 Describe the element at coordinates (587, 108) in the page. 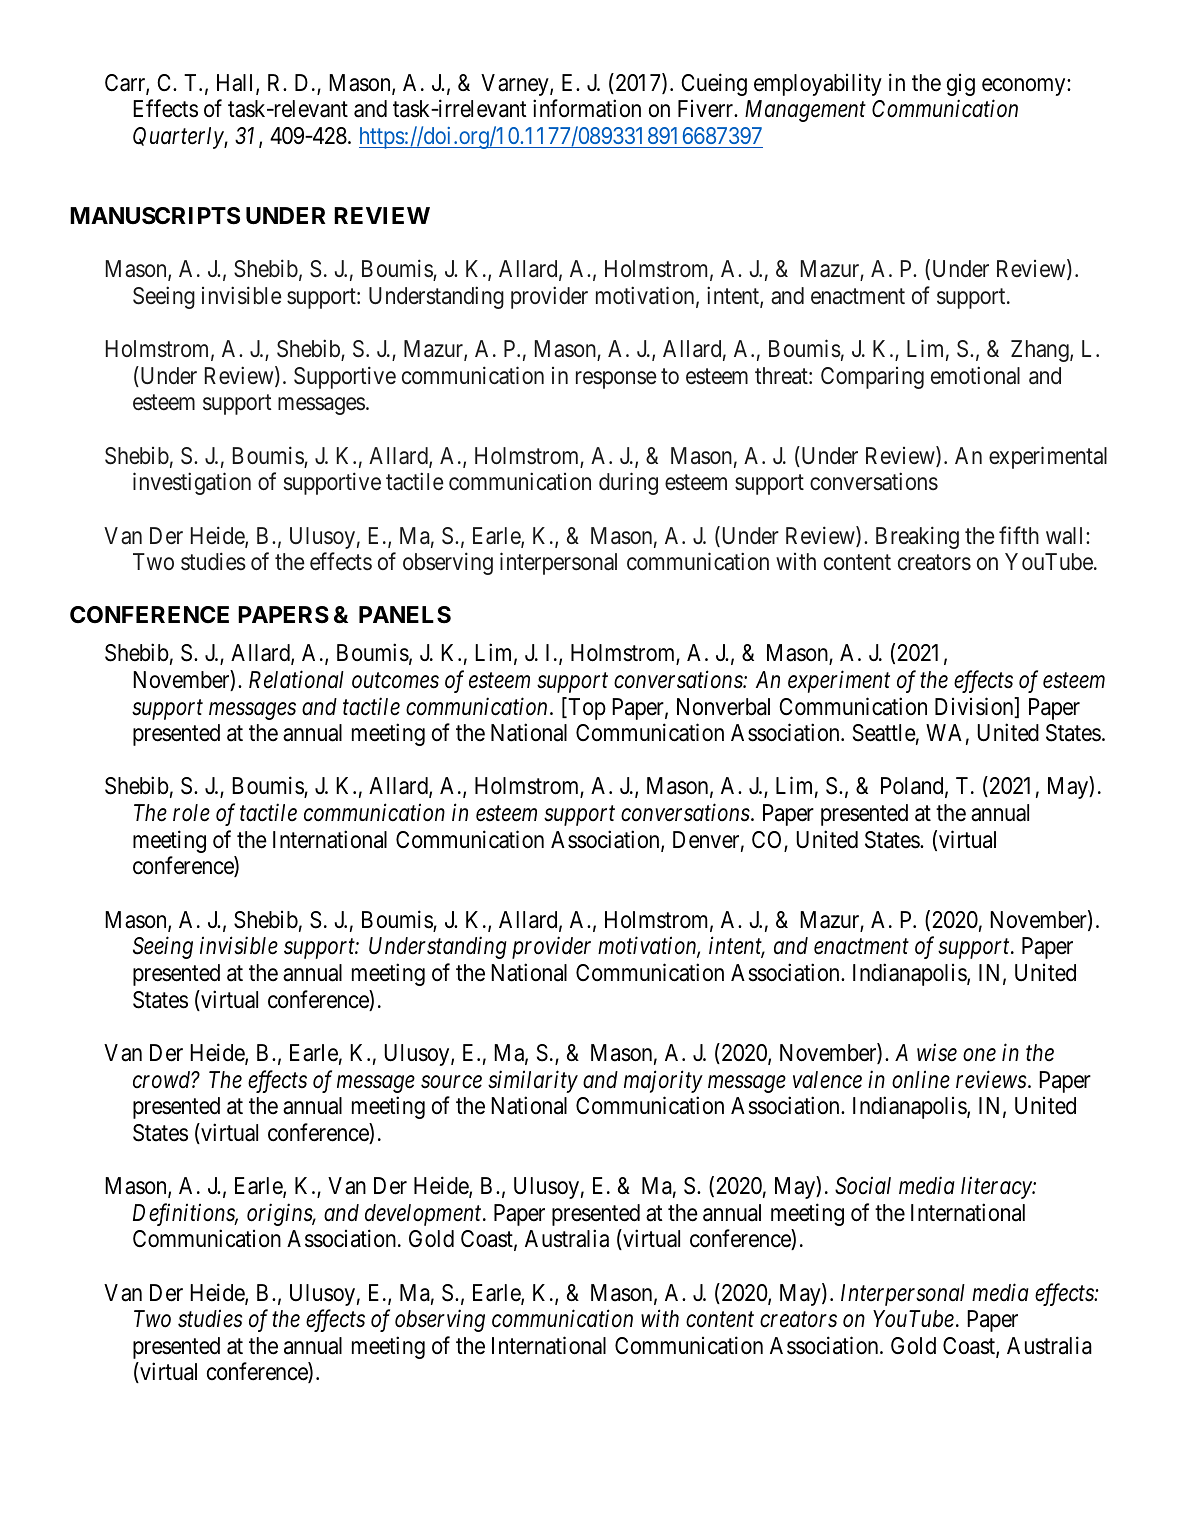

I see `information` at that location.
